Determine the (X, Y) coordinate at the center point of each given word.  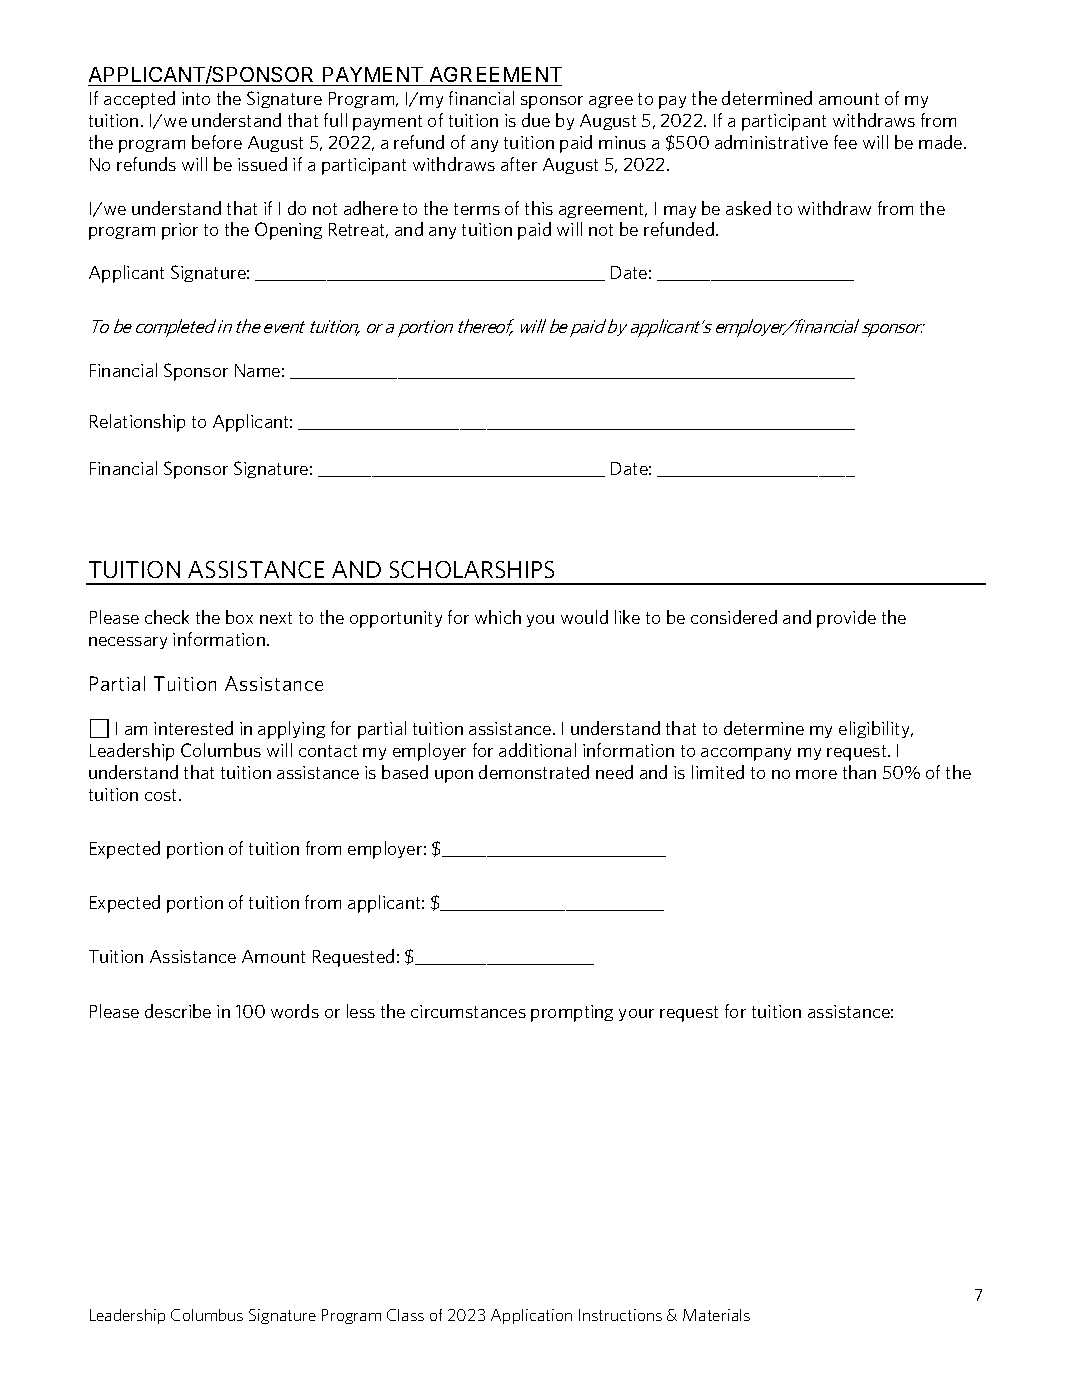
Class (405, 1315)
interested (193, 728)
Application (531, 1316)
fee (845, 142)
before (217, 142)
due (536, 120)
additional (537, 750)
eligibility (875, 729)
